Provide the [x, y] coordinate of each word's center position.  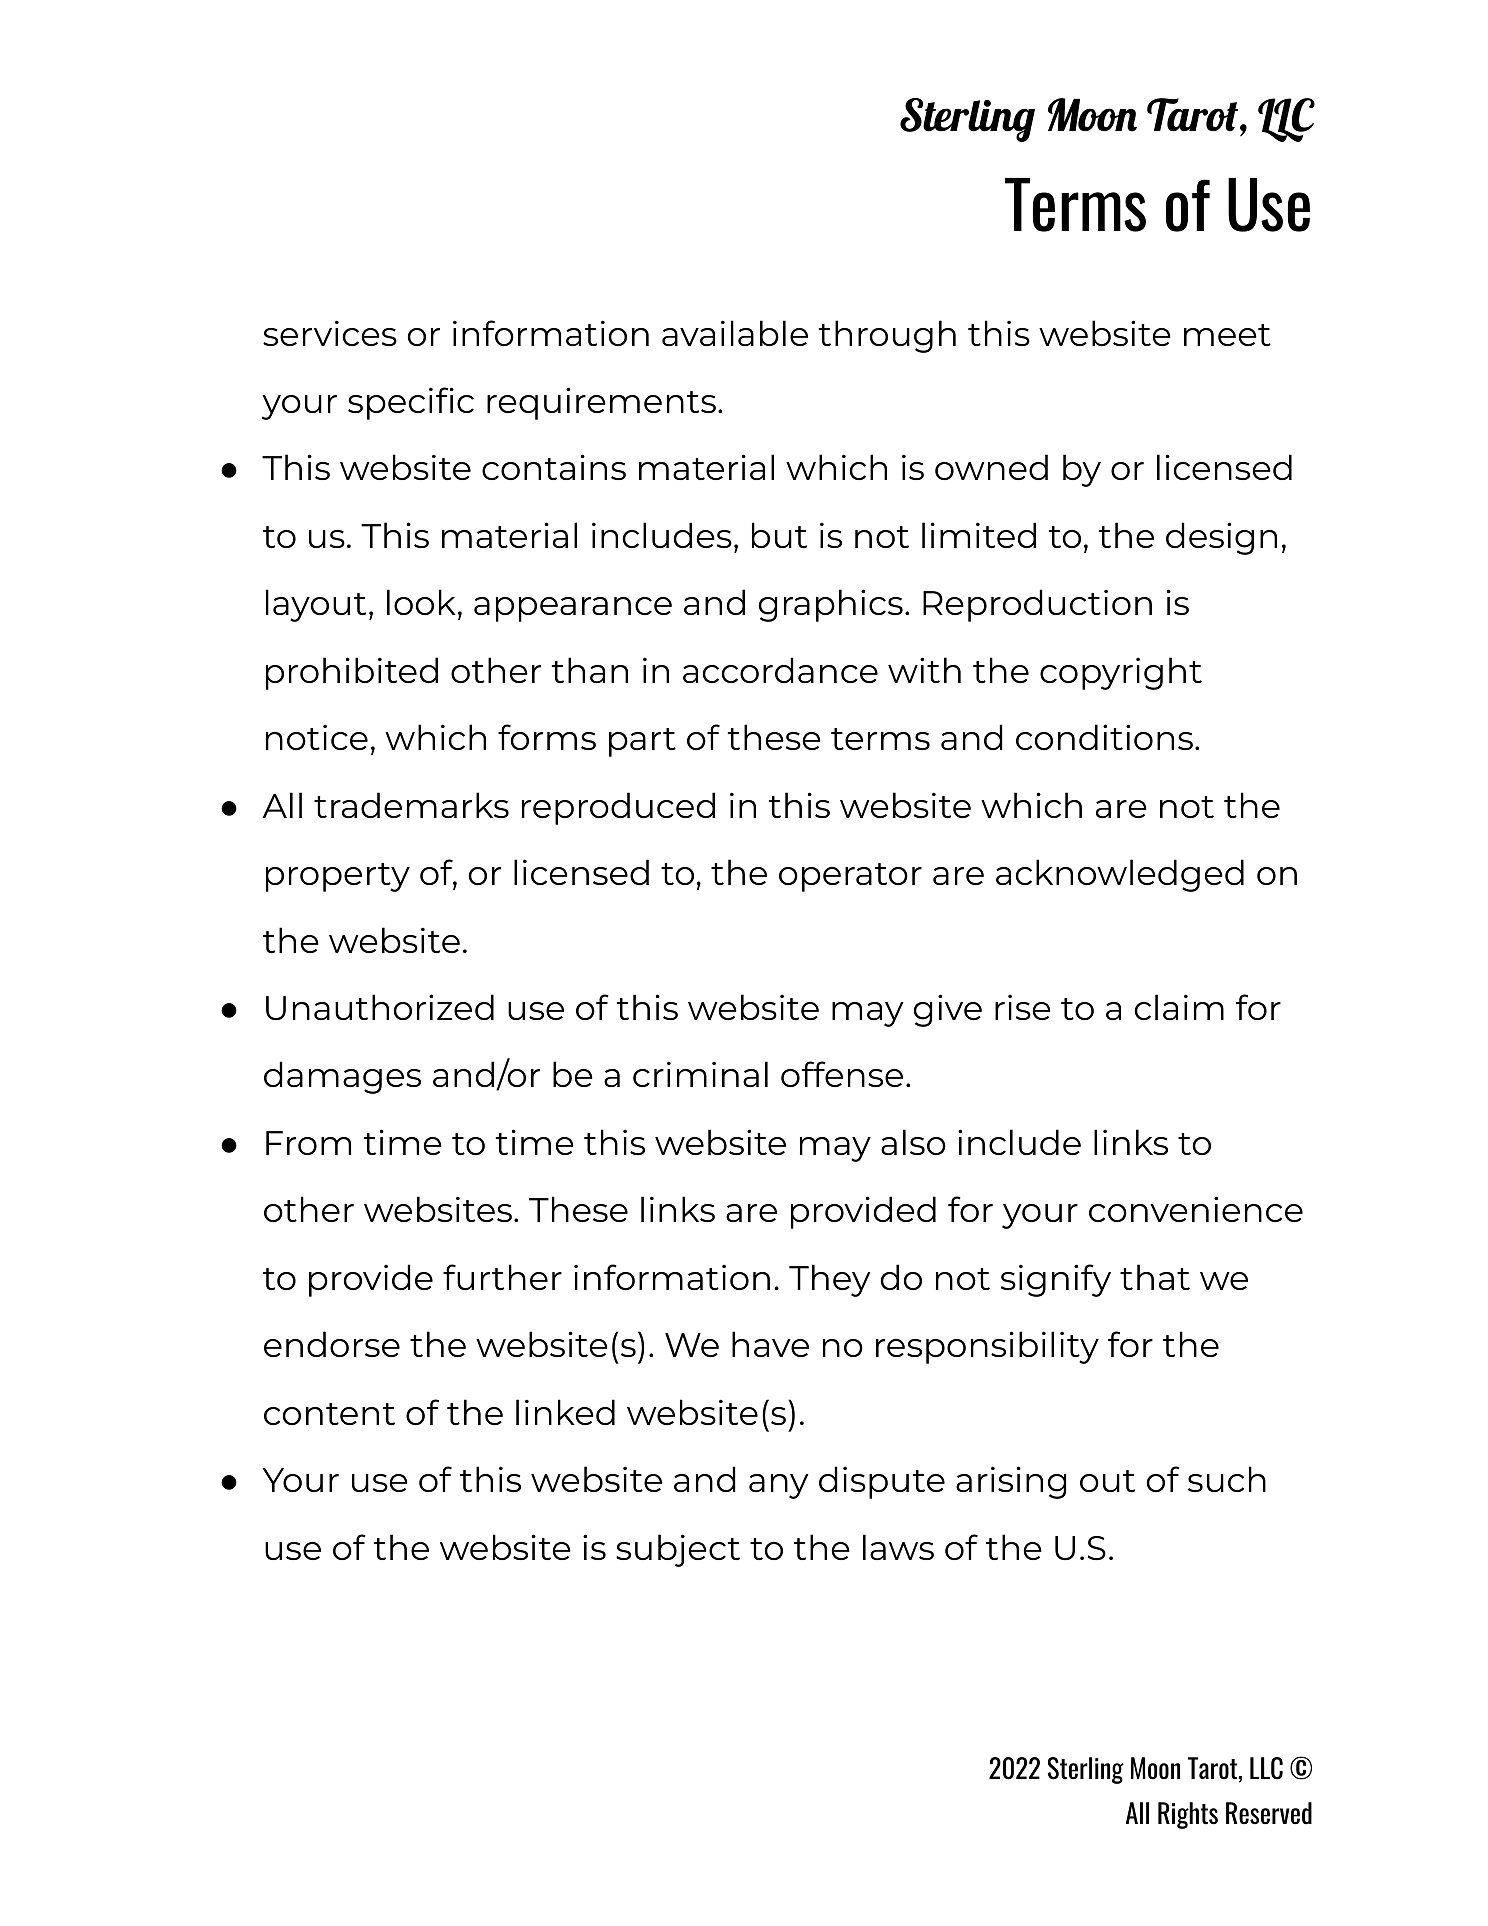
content [329, 1414]
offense [842, 1074]
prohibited [352, 673]
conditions [1104, 737]
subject [678, 1550]
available [735, 333]
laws [898, 1547]
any [778, 1486]
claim [1179, 1007]
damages [342, 1077]
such [1227, 1479]
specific [411, 403]
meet [1227, 335]
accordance [780, 670]
